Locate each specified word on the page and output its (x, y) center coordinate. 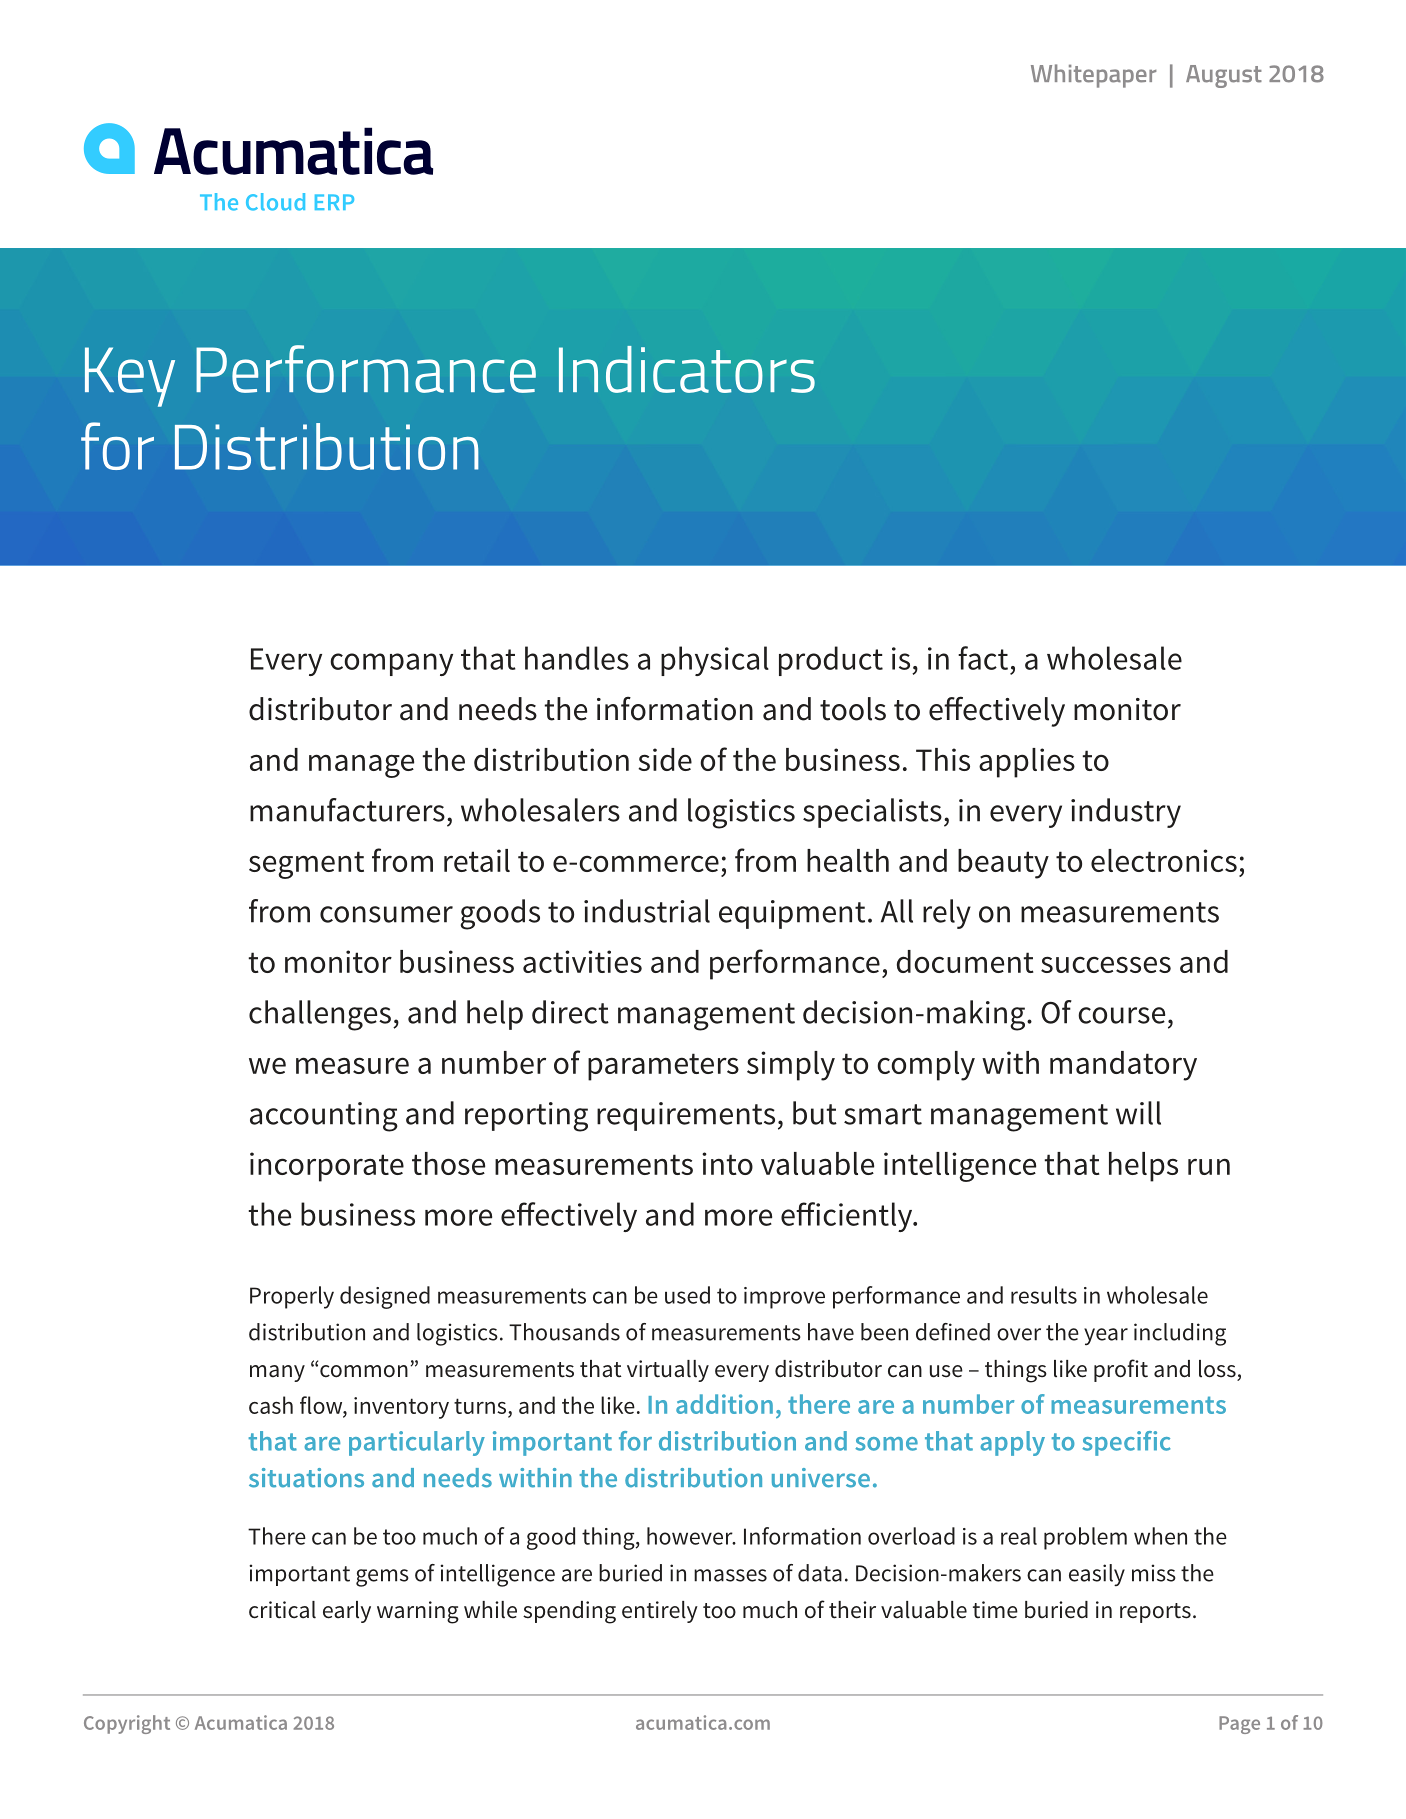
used (687, 1295)
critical (282, 1610)
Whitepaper (1094, 76)
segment (306, 865)
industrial (647, 911)
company (391, 664)
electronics (1164, 860)
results (1044, 1295)
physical (715, 661)
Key (130, 377)
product (831, 661)
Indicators (687, 369)
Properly (292, 1297)
